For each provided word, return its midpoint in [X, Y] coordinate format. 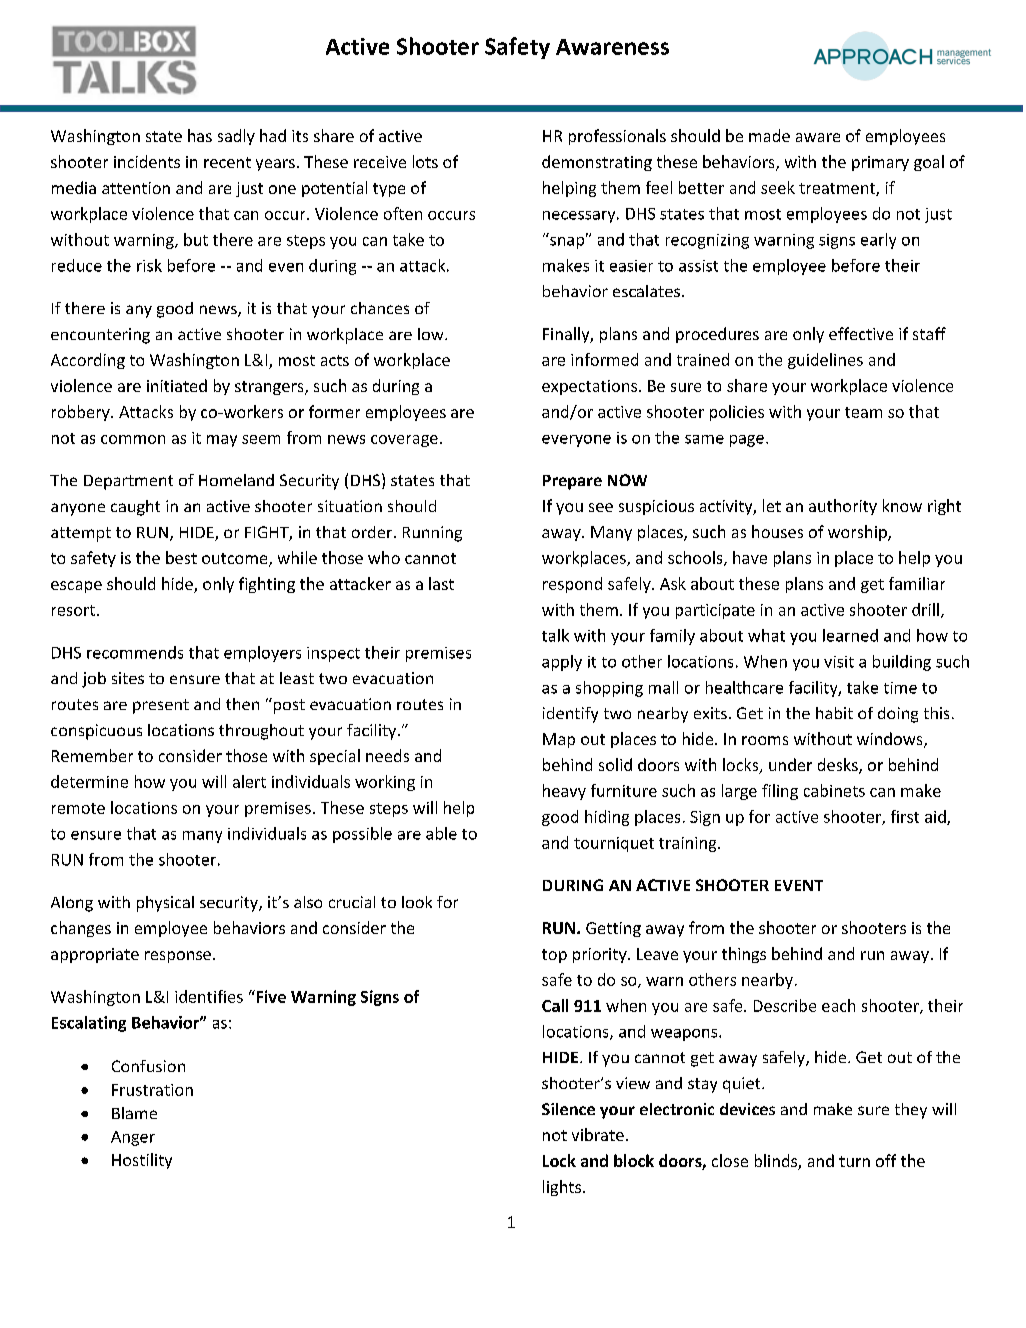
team [863, 412]
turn [854, 1161]
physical [165, 904]
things [744, 955]
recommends [135, 652]
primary [880, 163]
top [554, 956]
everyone [576, 441]
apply [562, 663]
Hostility [142, 1161]
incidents [147, 161]
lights [562, 1188]
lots [425, 161]
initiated [177, 385]
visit [839, 662]
